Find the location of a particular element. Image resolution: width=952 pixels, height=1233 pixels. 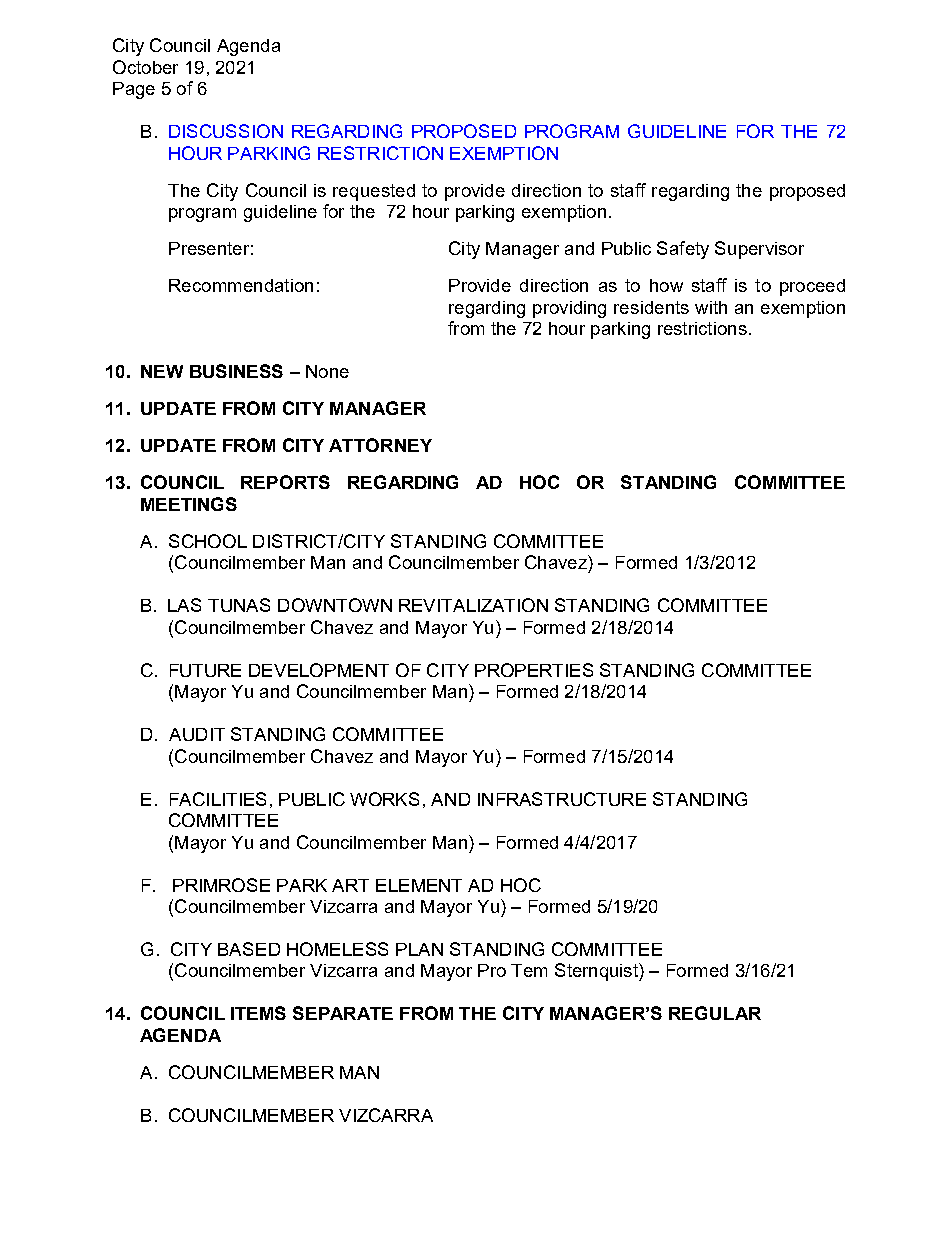

requested is located at coordinates (374, 192).
